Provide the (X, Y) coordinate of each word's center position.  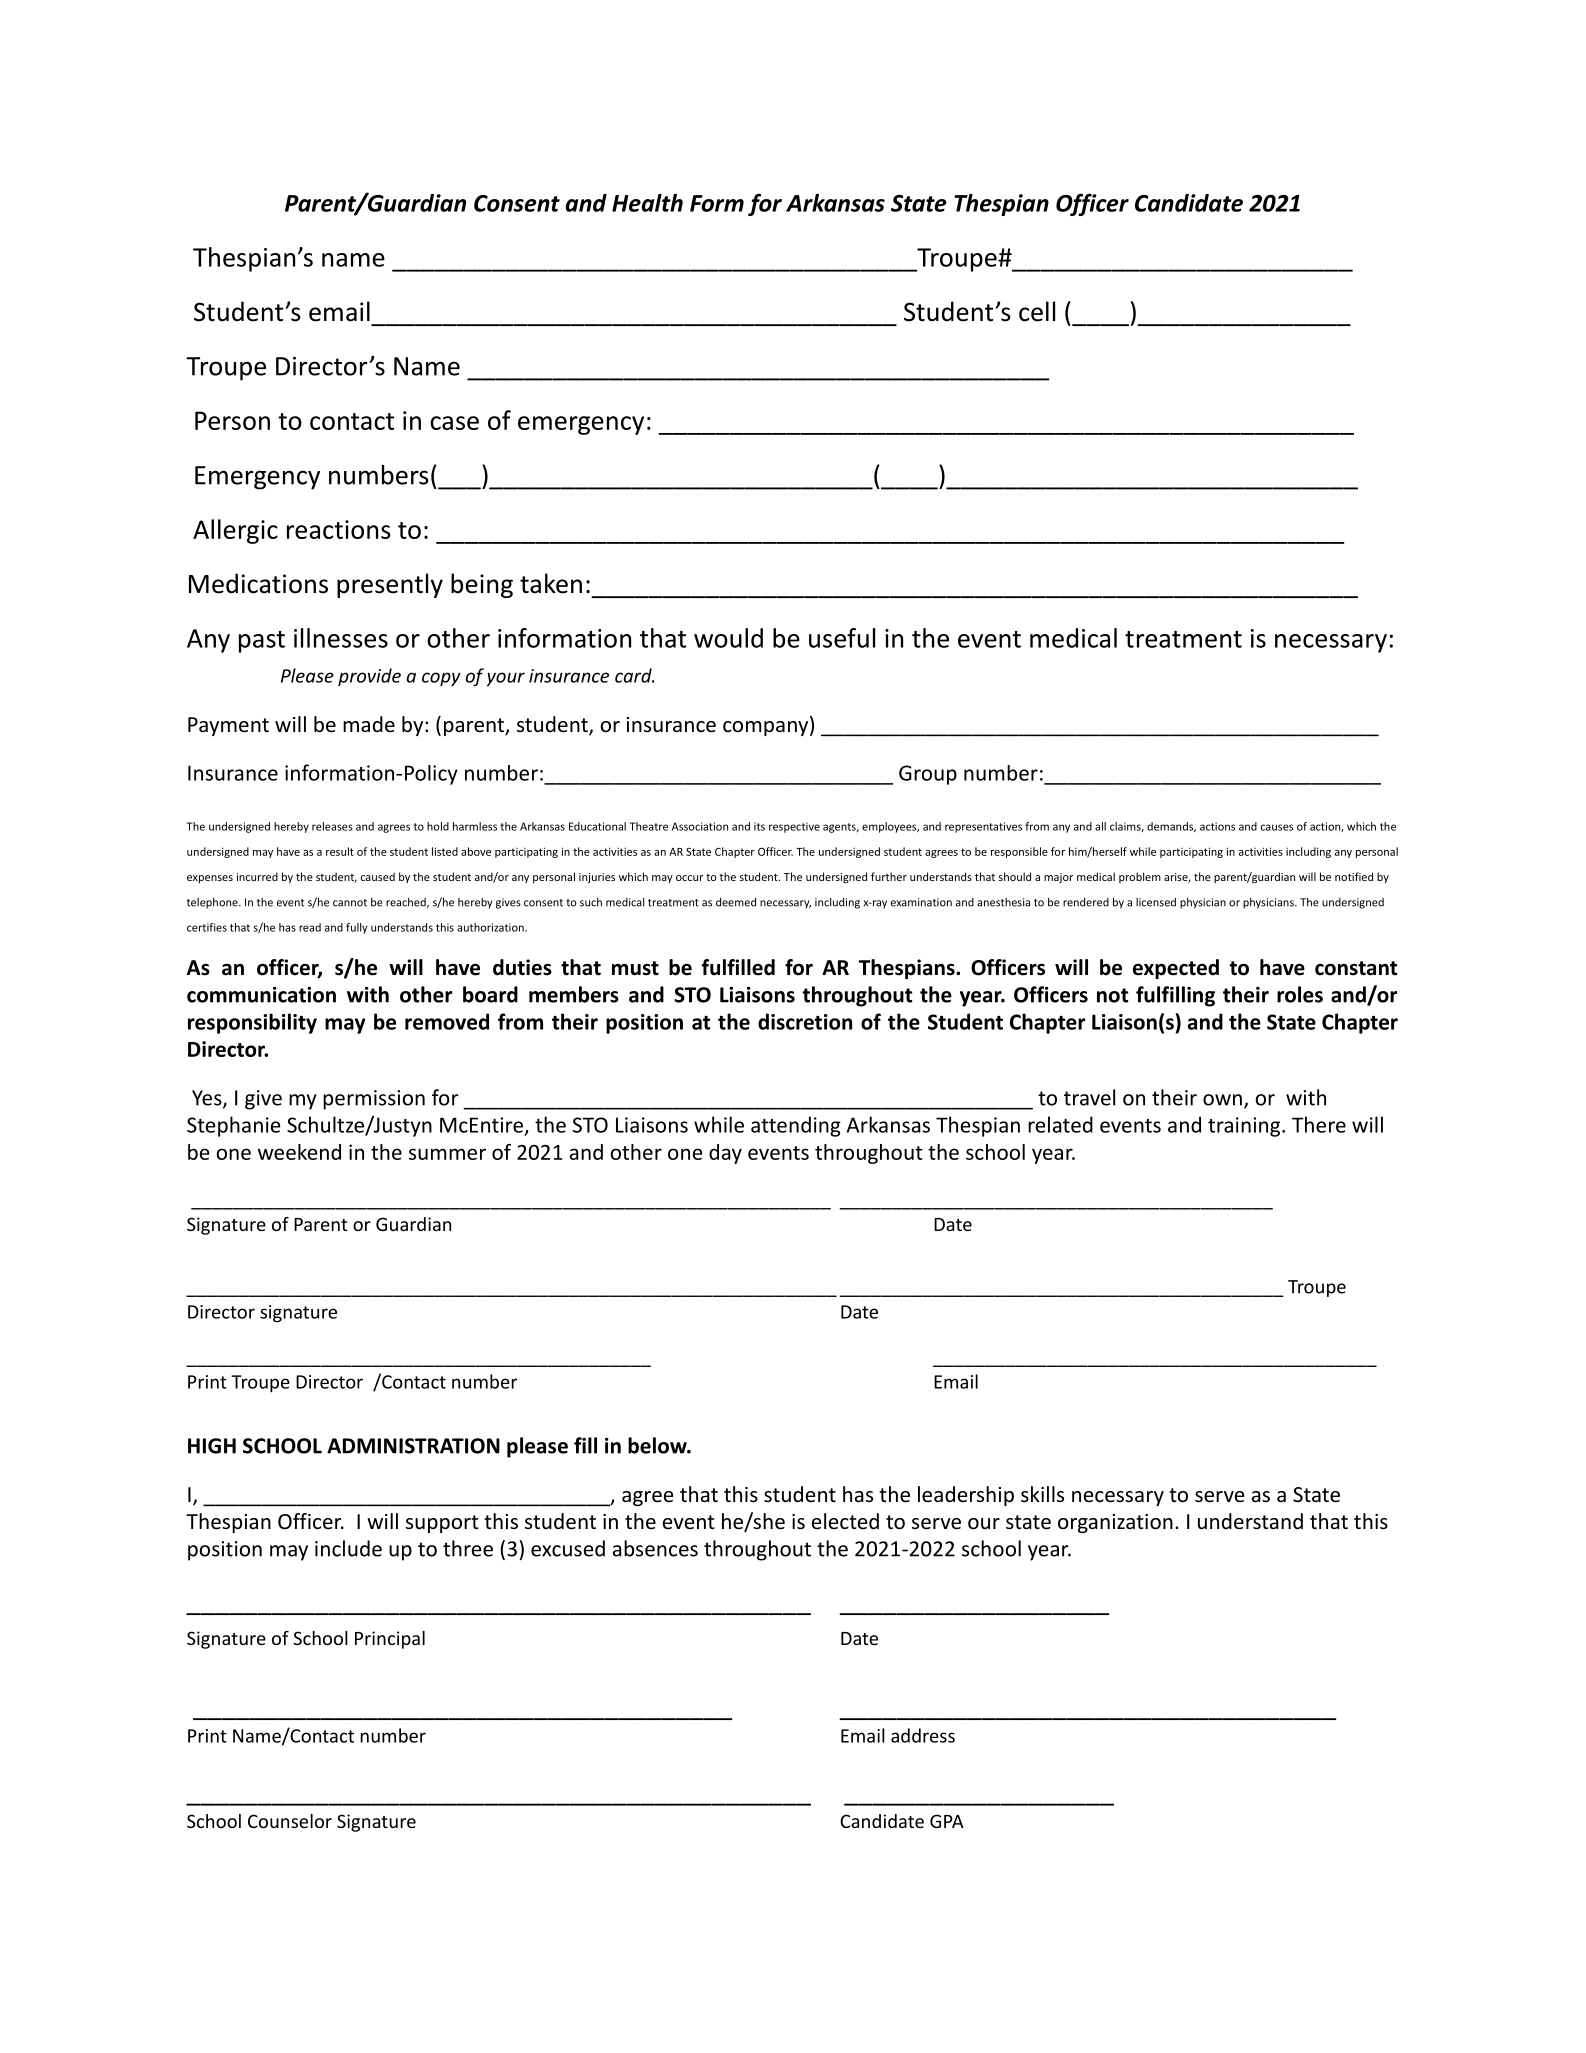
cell (1037, 311)
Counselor (290, 1821)
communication (261, 995)
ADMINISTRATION (413, 1446)
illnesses (341, 638)
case (454, 423)
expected (1176, 969)
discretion (805, 1021)
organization (1115, 1523)
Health (647, 203)
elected (845, 1521)
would (728, 638)
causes (1277, 827)
